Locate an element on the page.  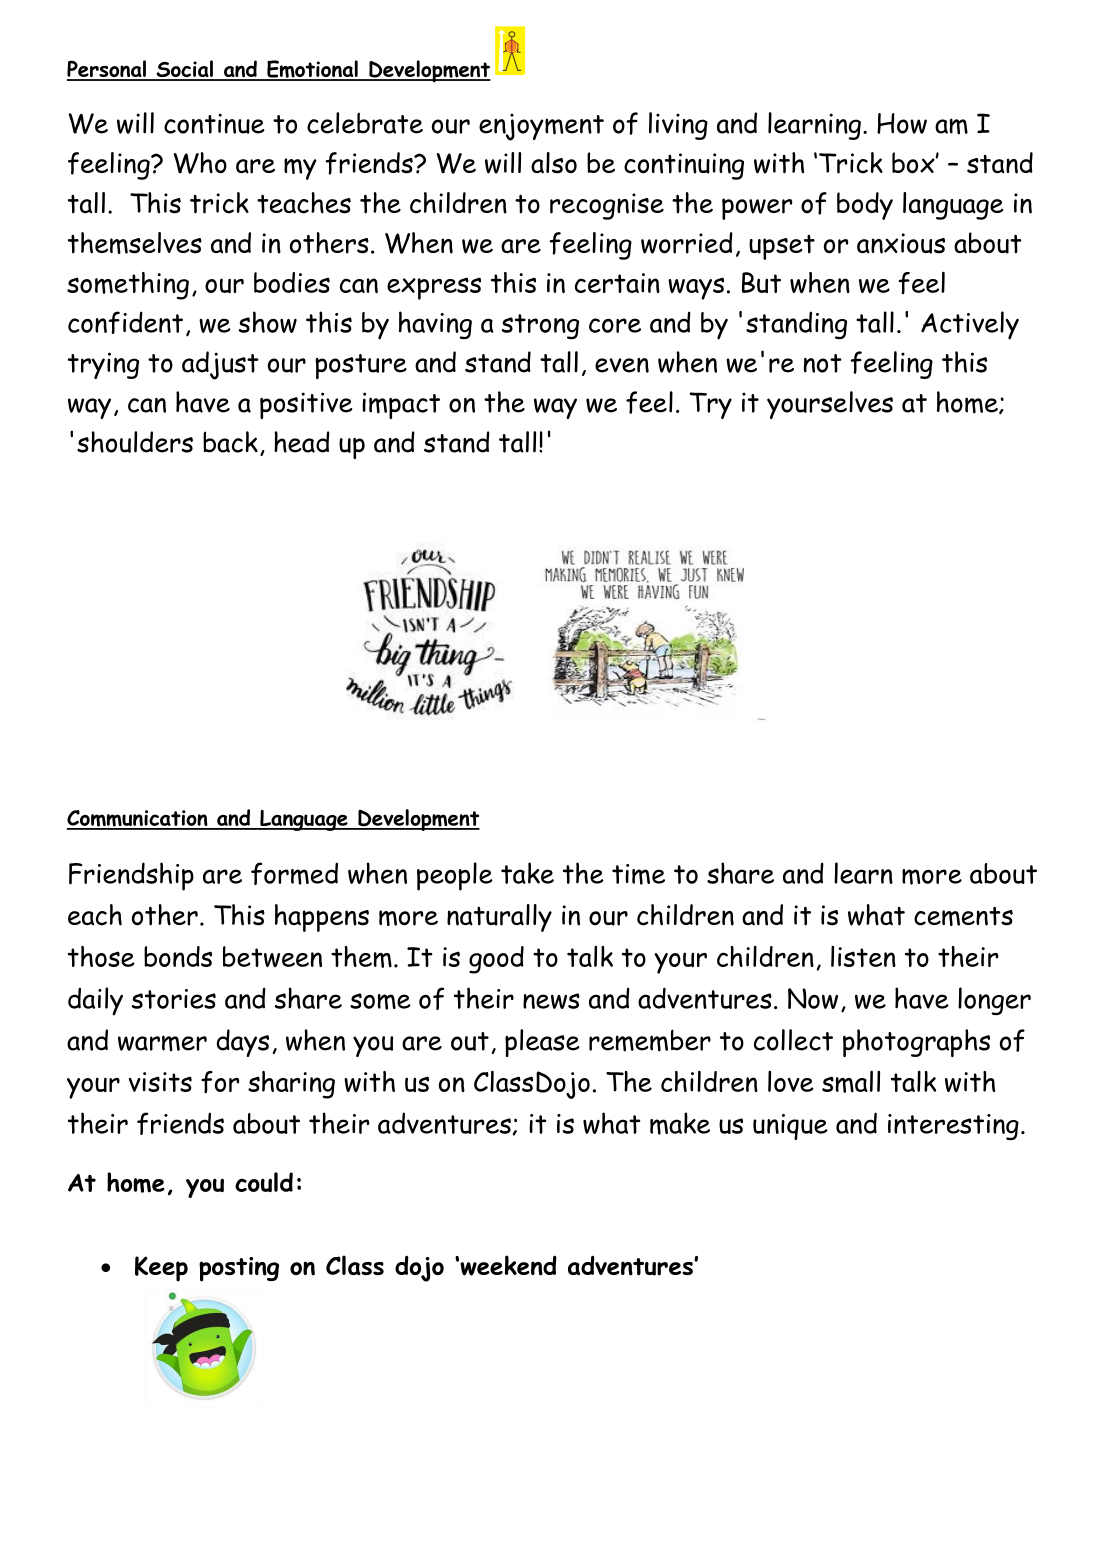
posting is located at coordinates (239, 1269).
